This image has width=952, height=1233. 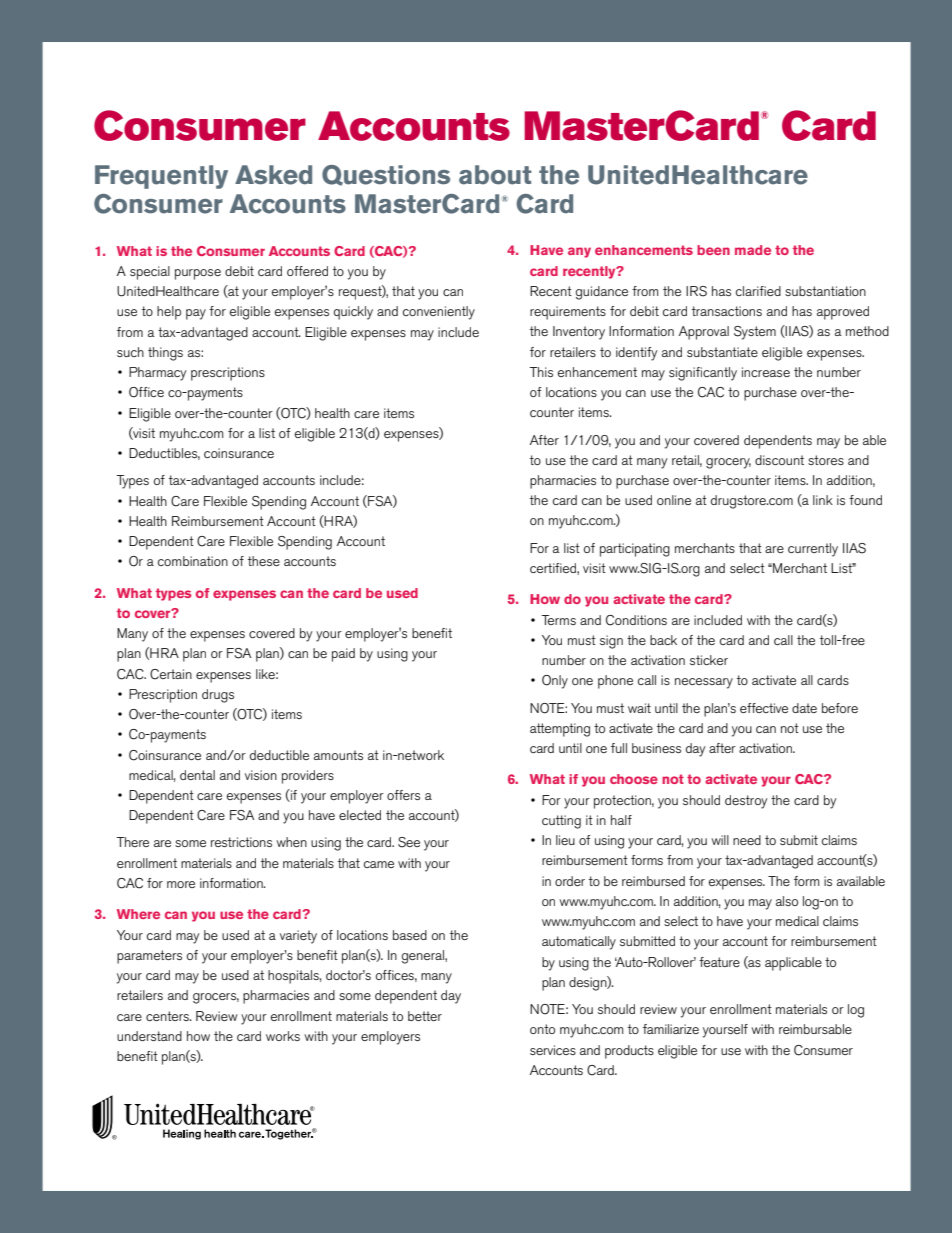 What do you see at coordinates (273, 175) in the image?
I see `Asked` at bounding box center [273, 175].
